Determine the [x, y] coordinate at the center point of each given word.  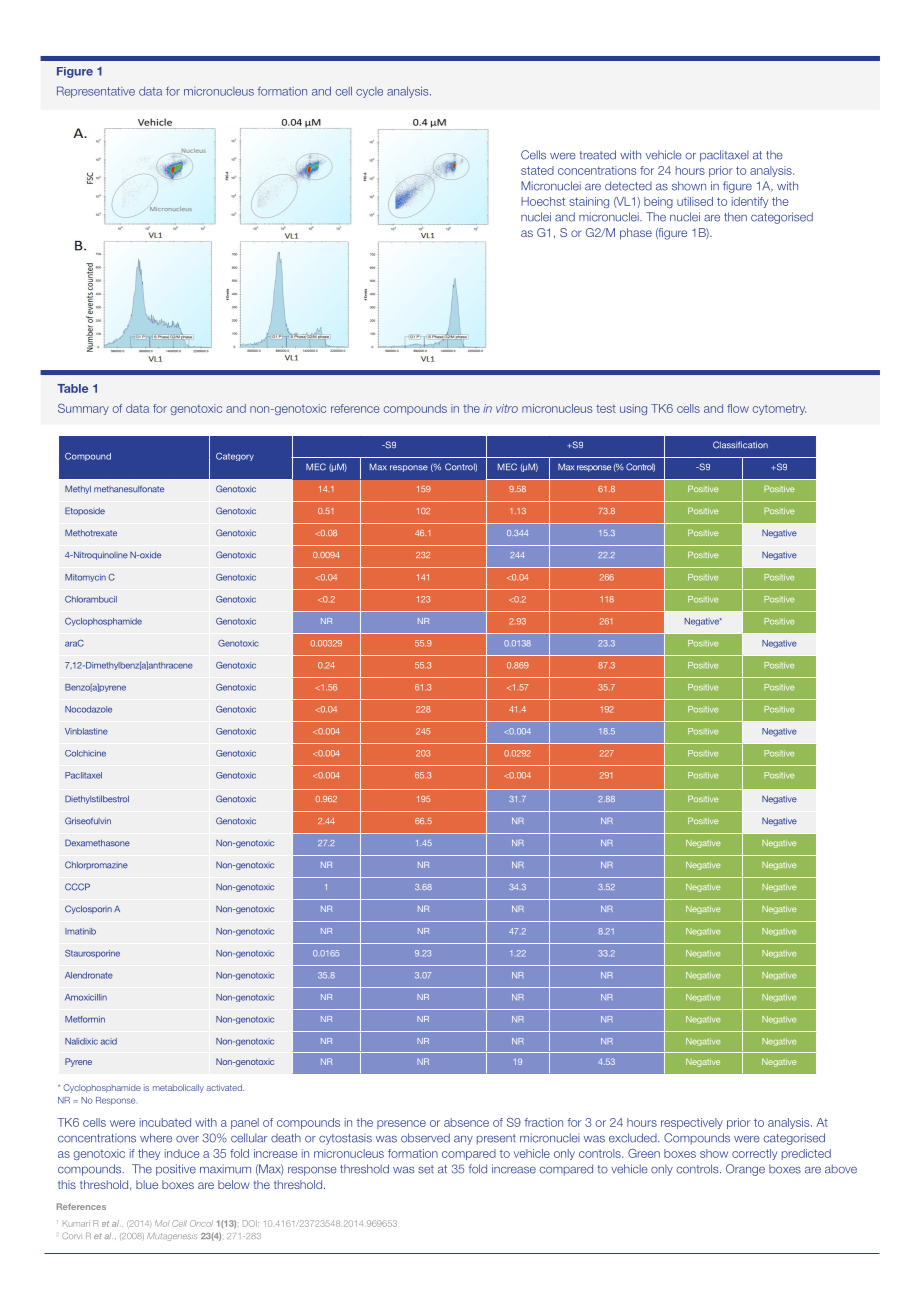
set [426, 1169]
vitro [507, 408]
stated [537, 170]
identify [750, 202]
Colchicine [85, 753]
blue [147, 1184]
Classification [740, 445]
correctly [754, 1154]
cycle [369, 92]
